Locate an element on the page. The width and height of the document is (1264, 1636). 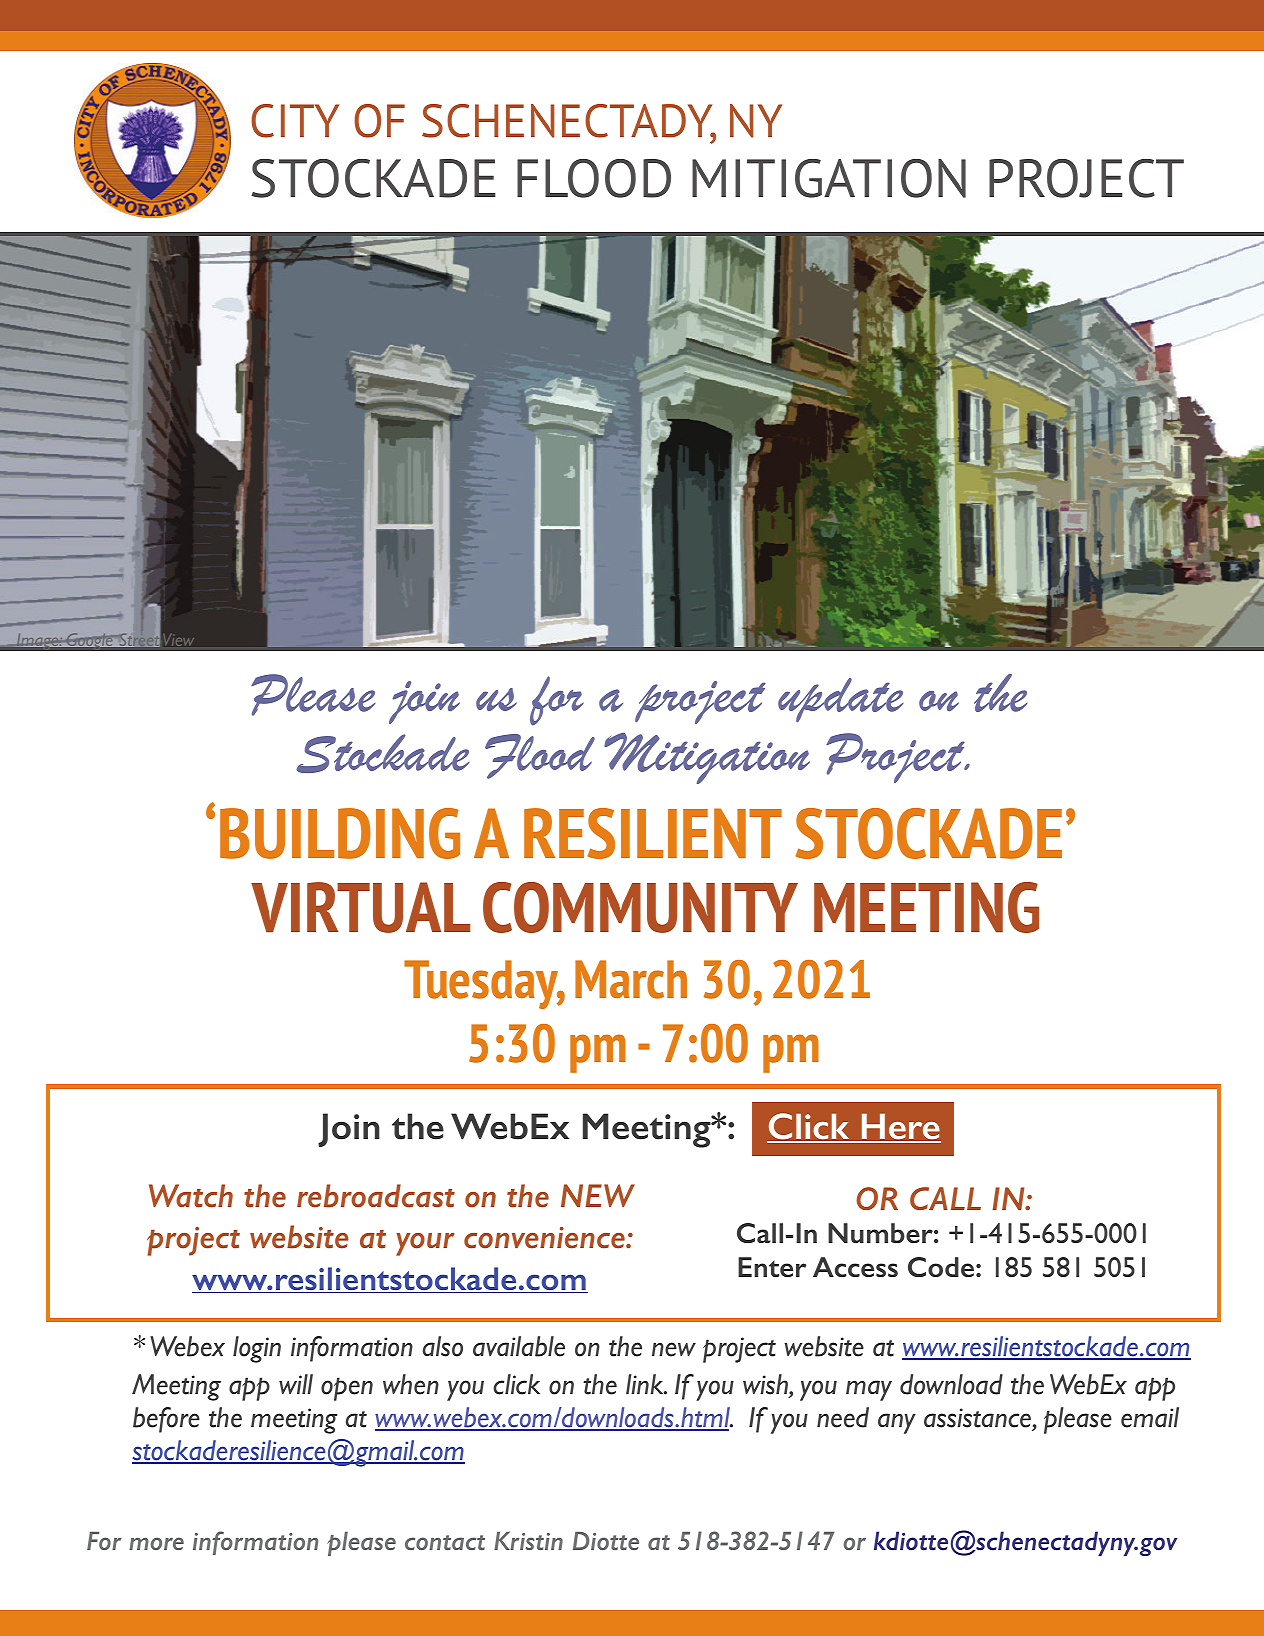
more is located at coordinates (156, 1543).
